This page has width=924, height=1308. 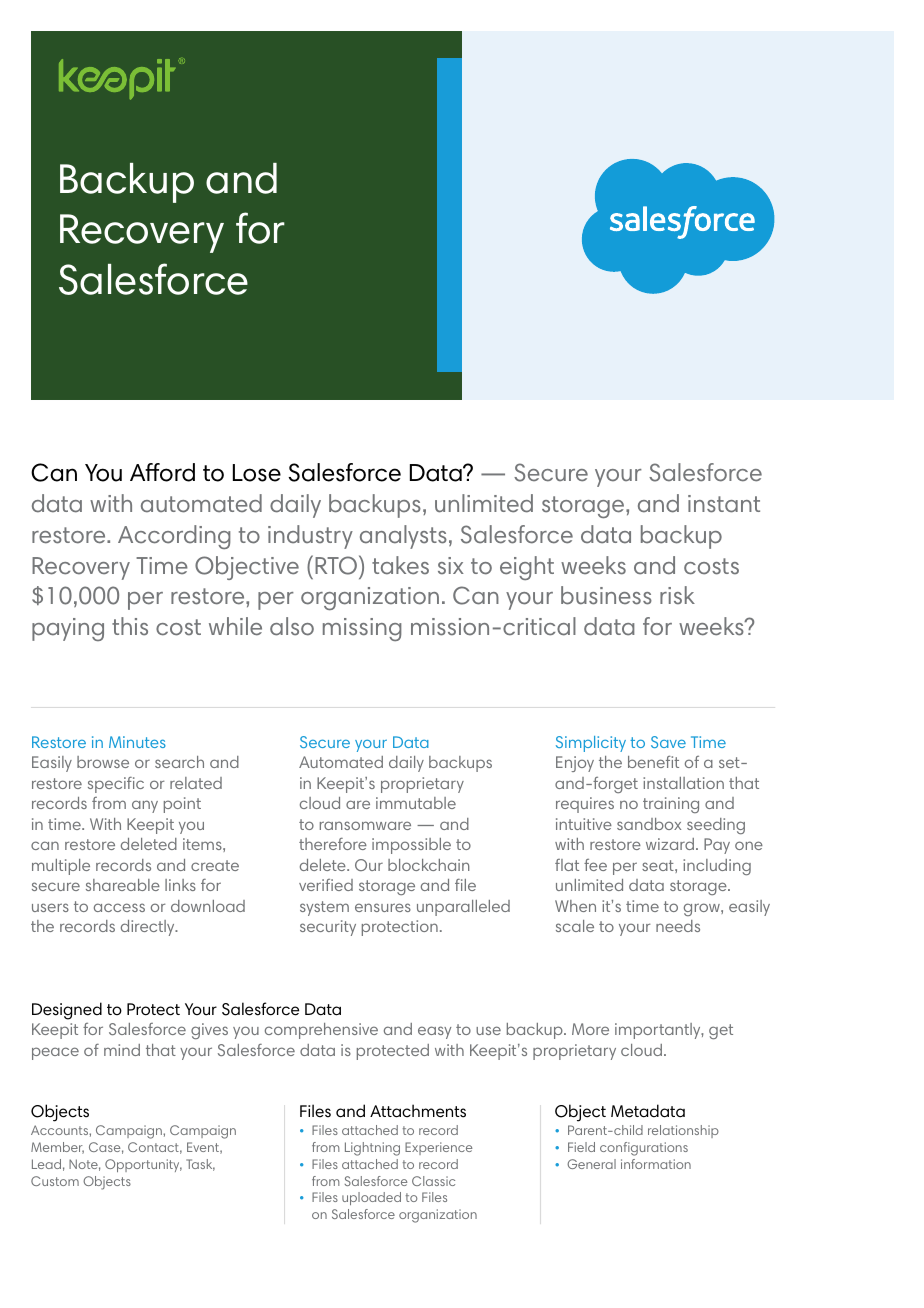 I want to click on easy, so click(x=434, y=1032).
